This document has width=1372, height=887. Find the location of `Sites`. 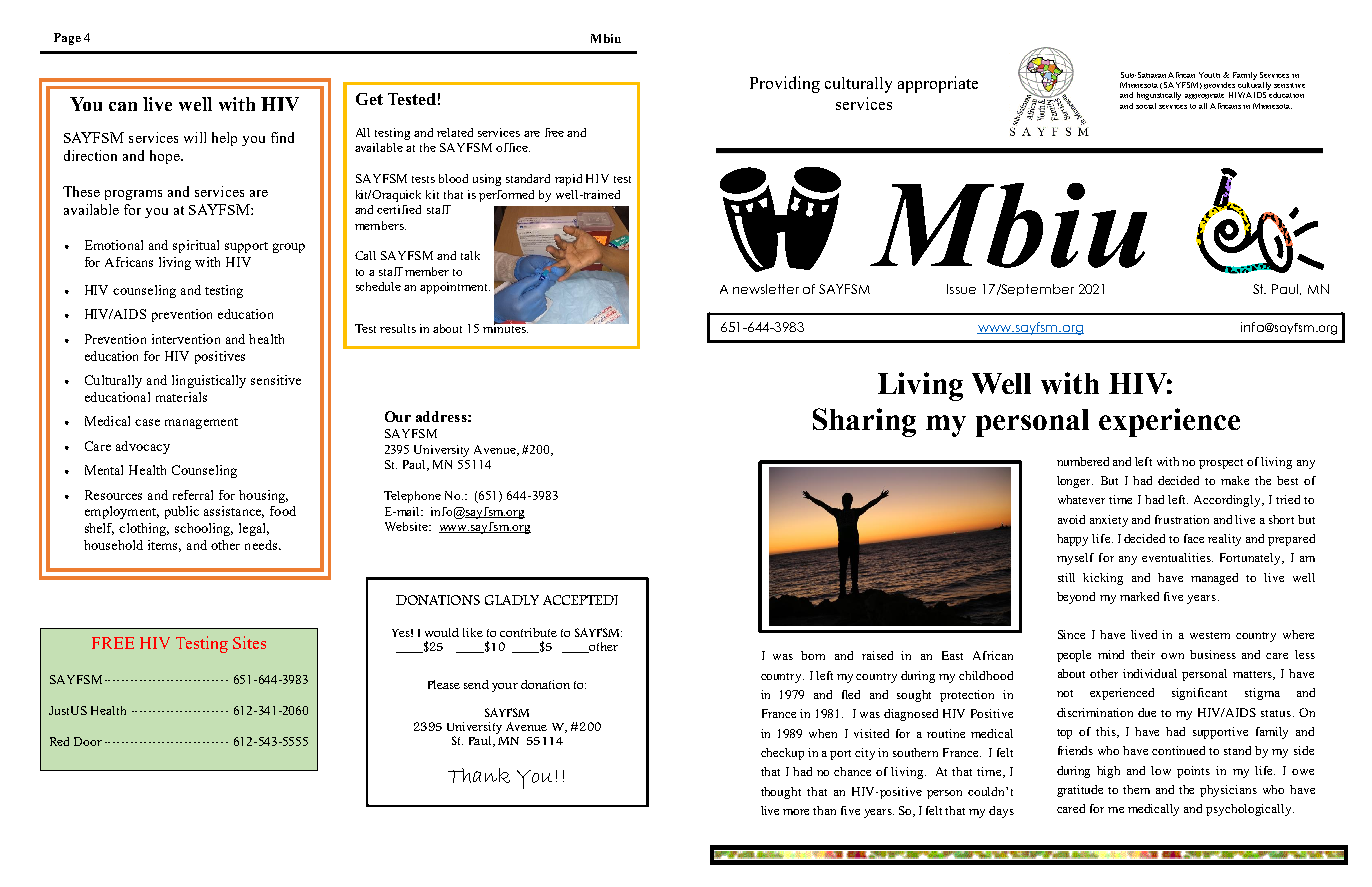

Sites is located at coordinates (249, 642).
